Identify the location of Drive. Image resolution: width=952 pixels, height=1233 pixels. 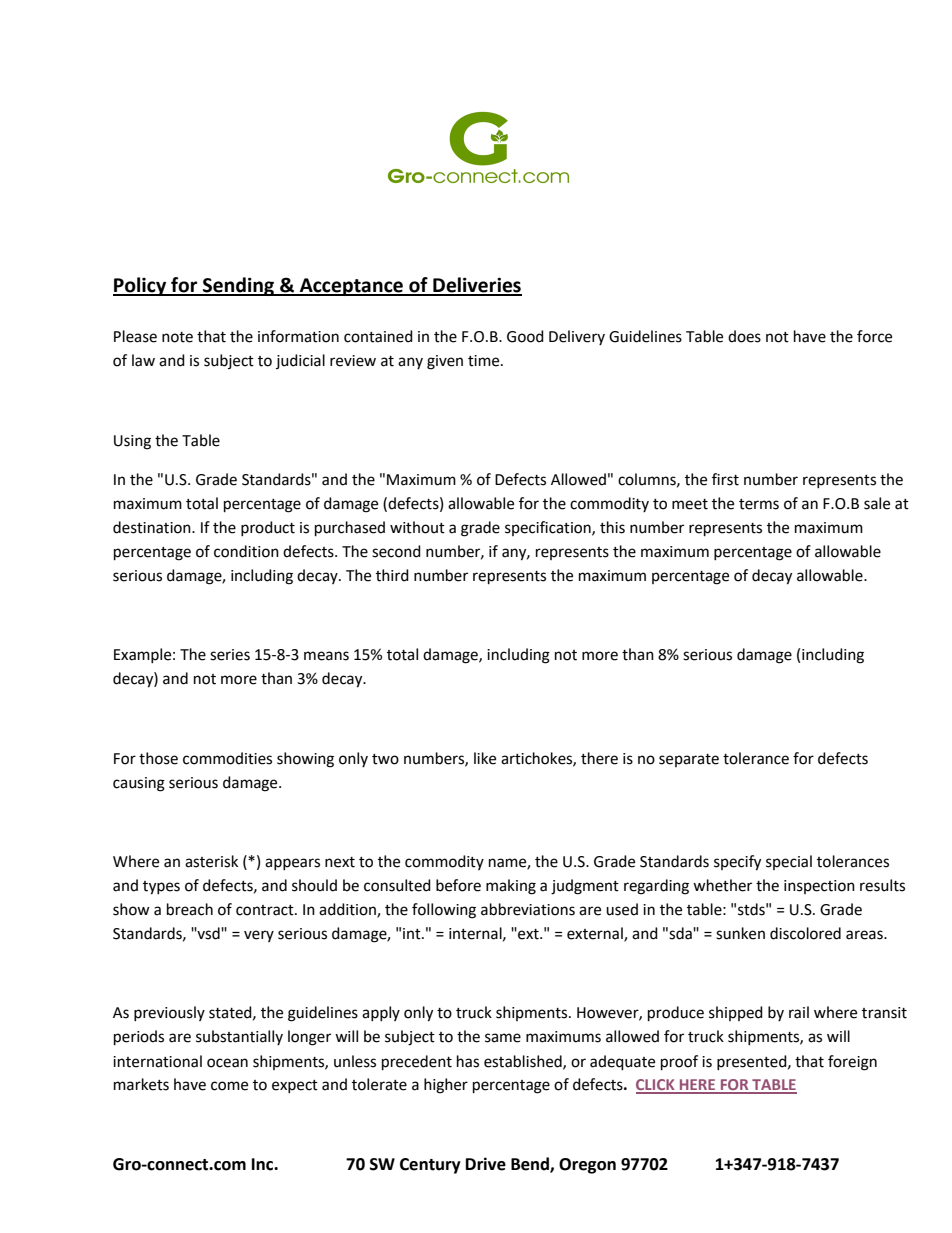
(486, 1164).
